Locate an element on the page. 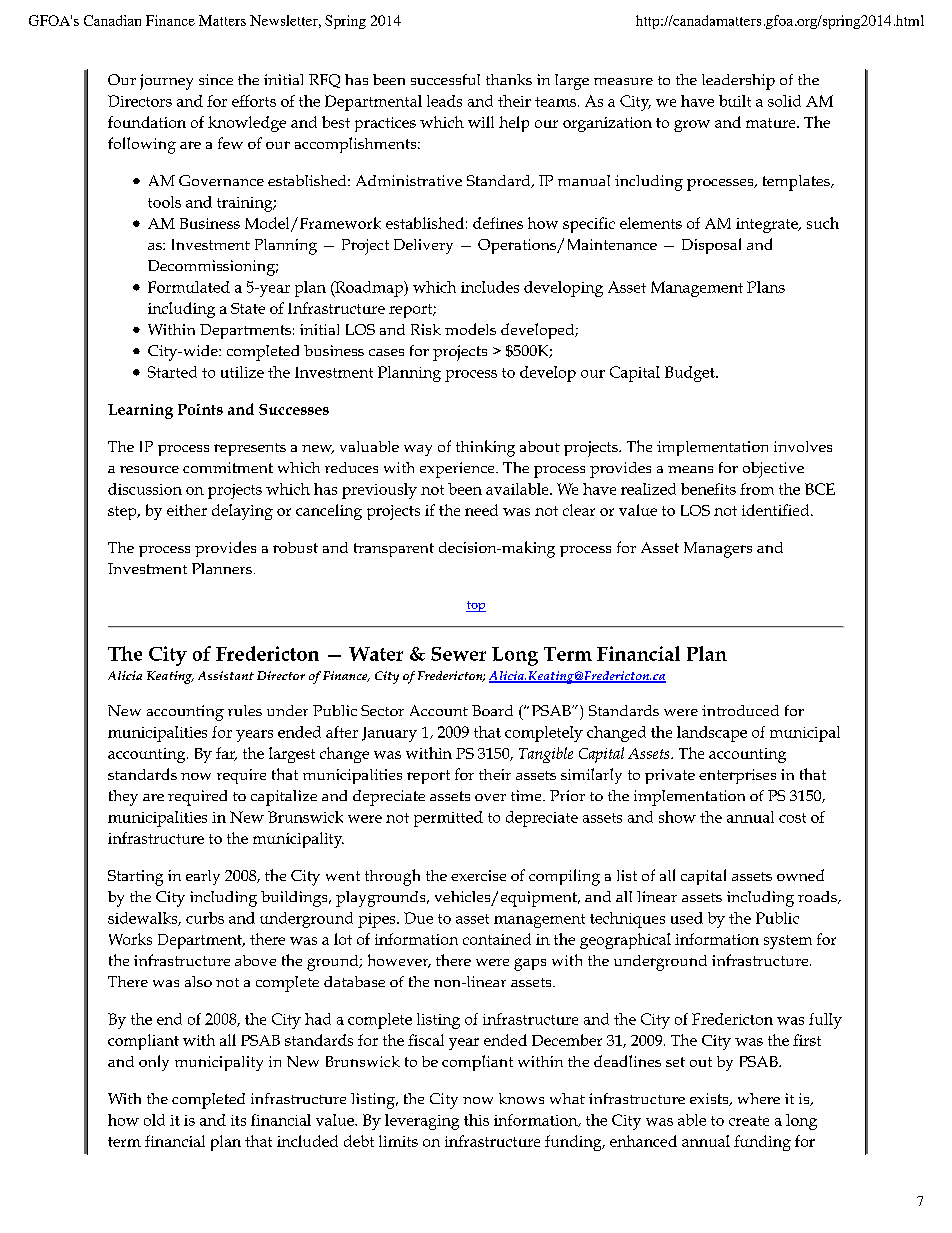 The height and width of the image is (1233, 952). top is located at coordinates (476, 606).
